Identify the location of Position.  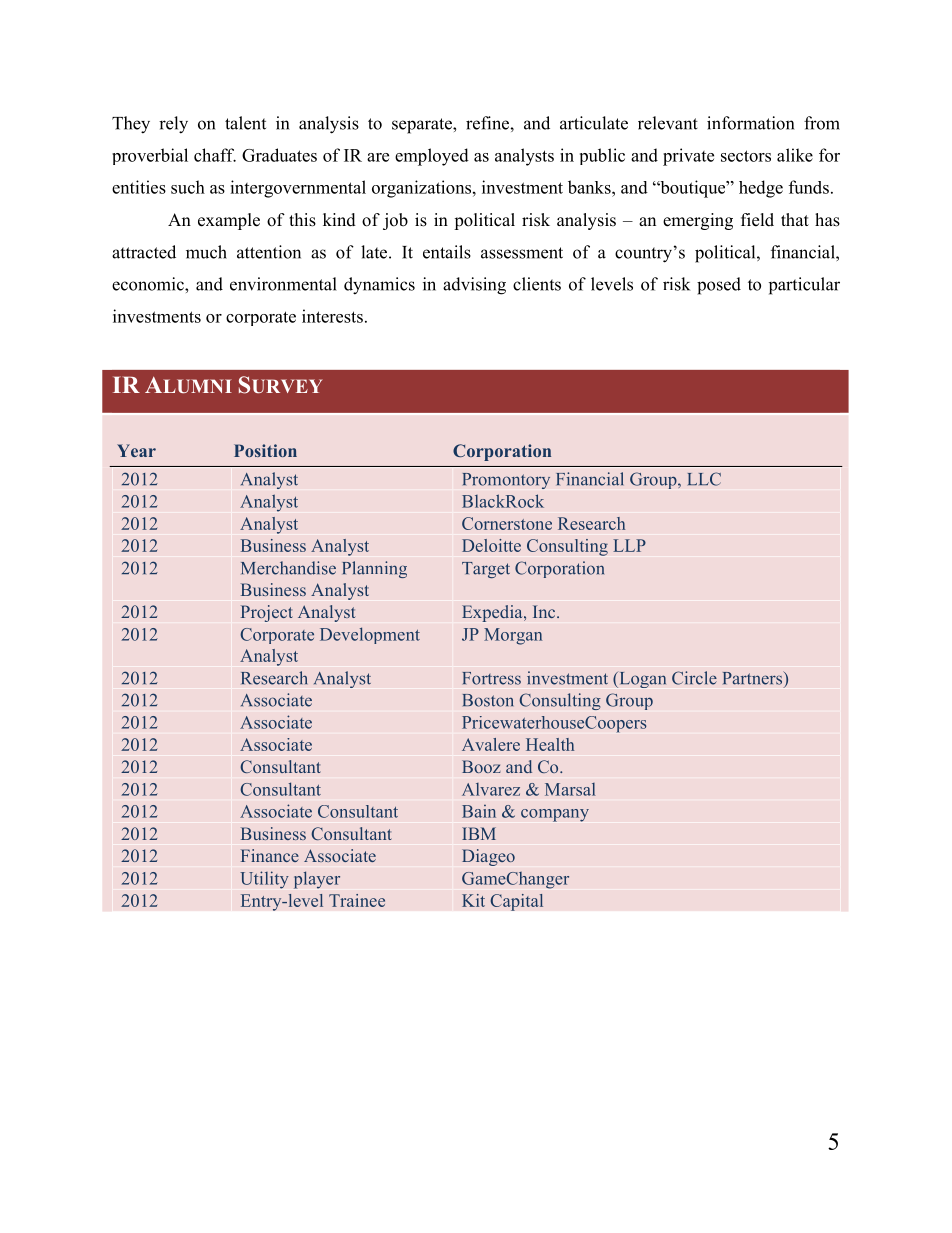
(265, 450).
